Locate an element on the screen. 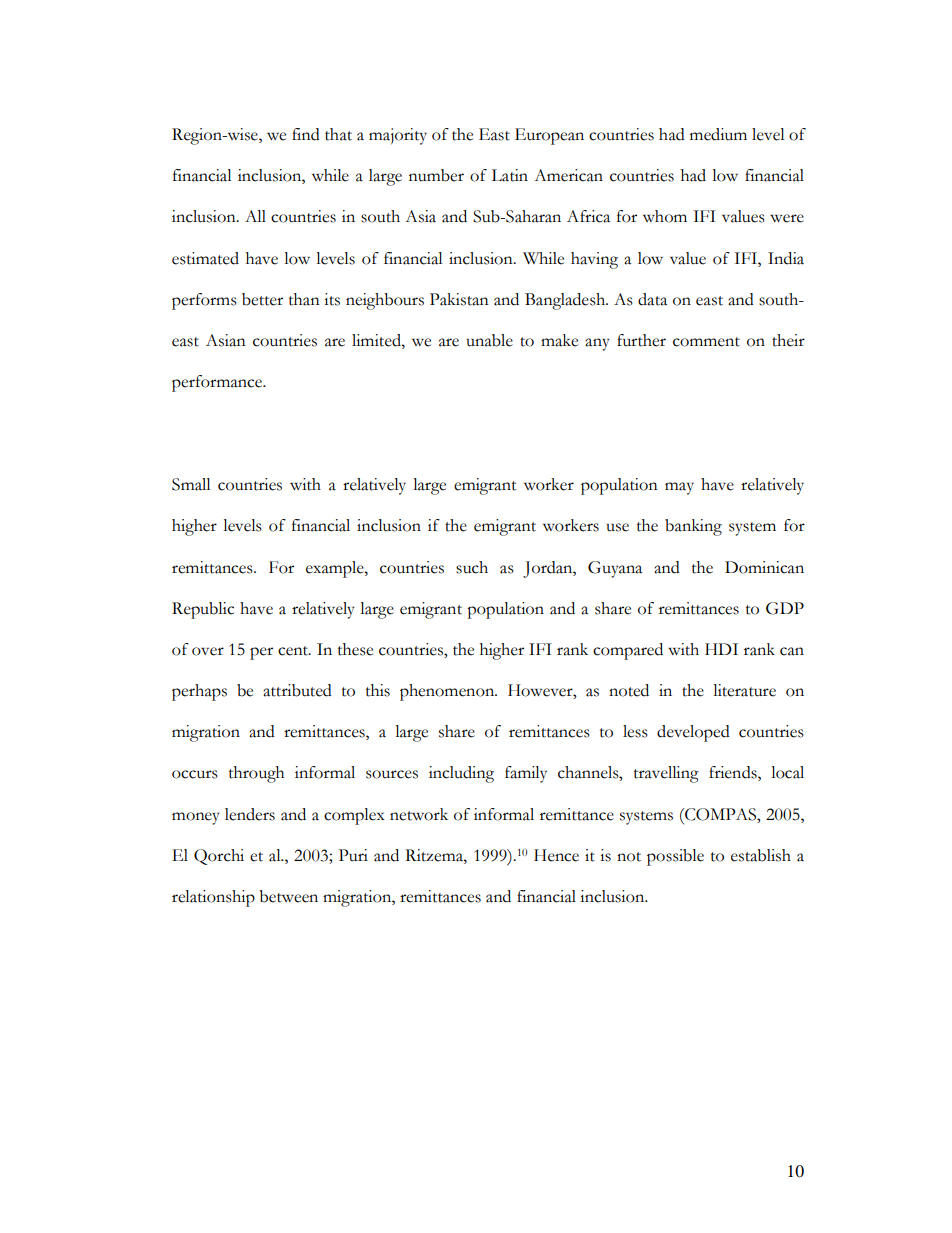 This screenshot has height=1233, width=952. between is located at coordinates (288, 896).
